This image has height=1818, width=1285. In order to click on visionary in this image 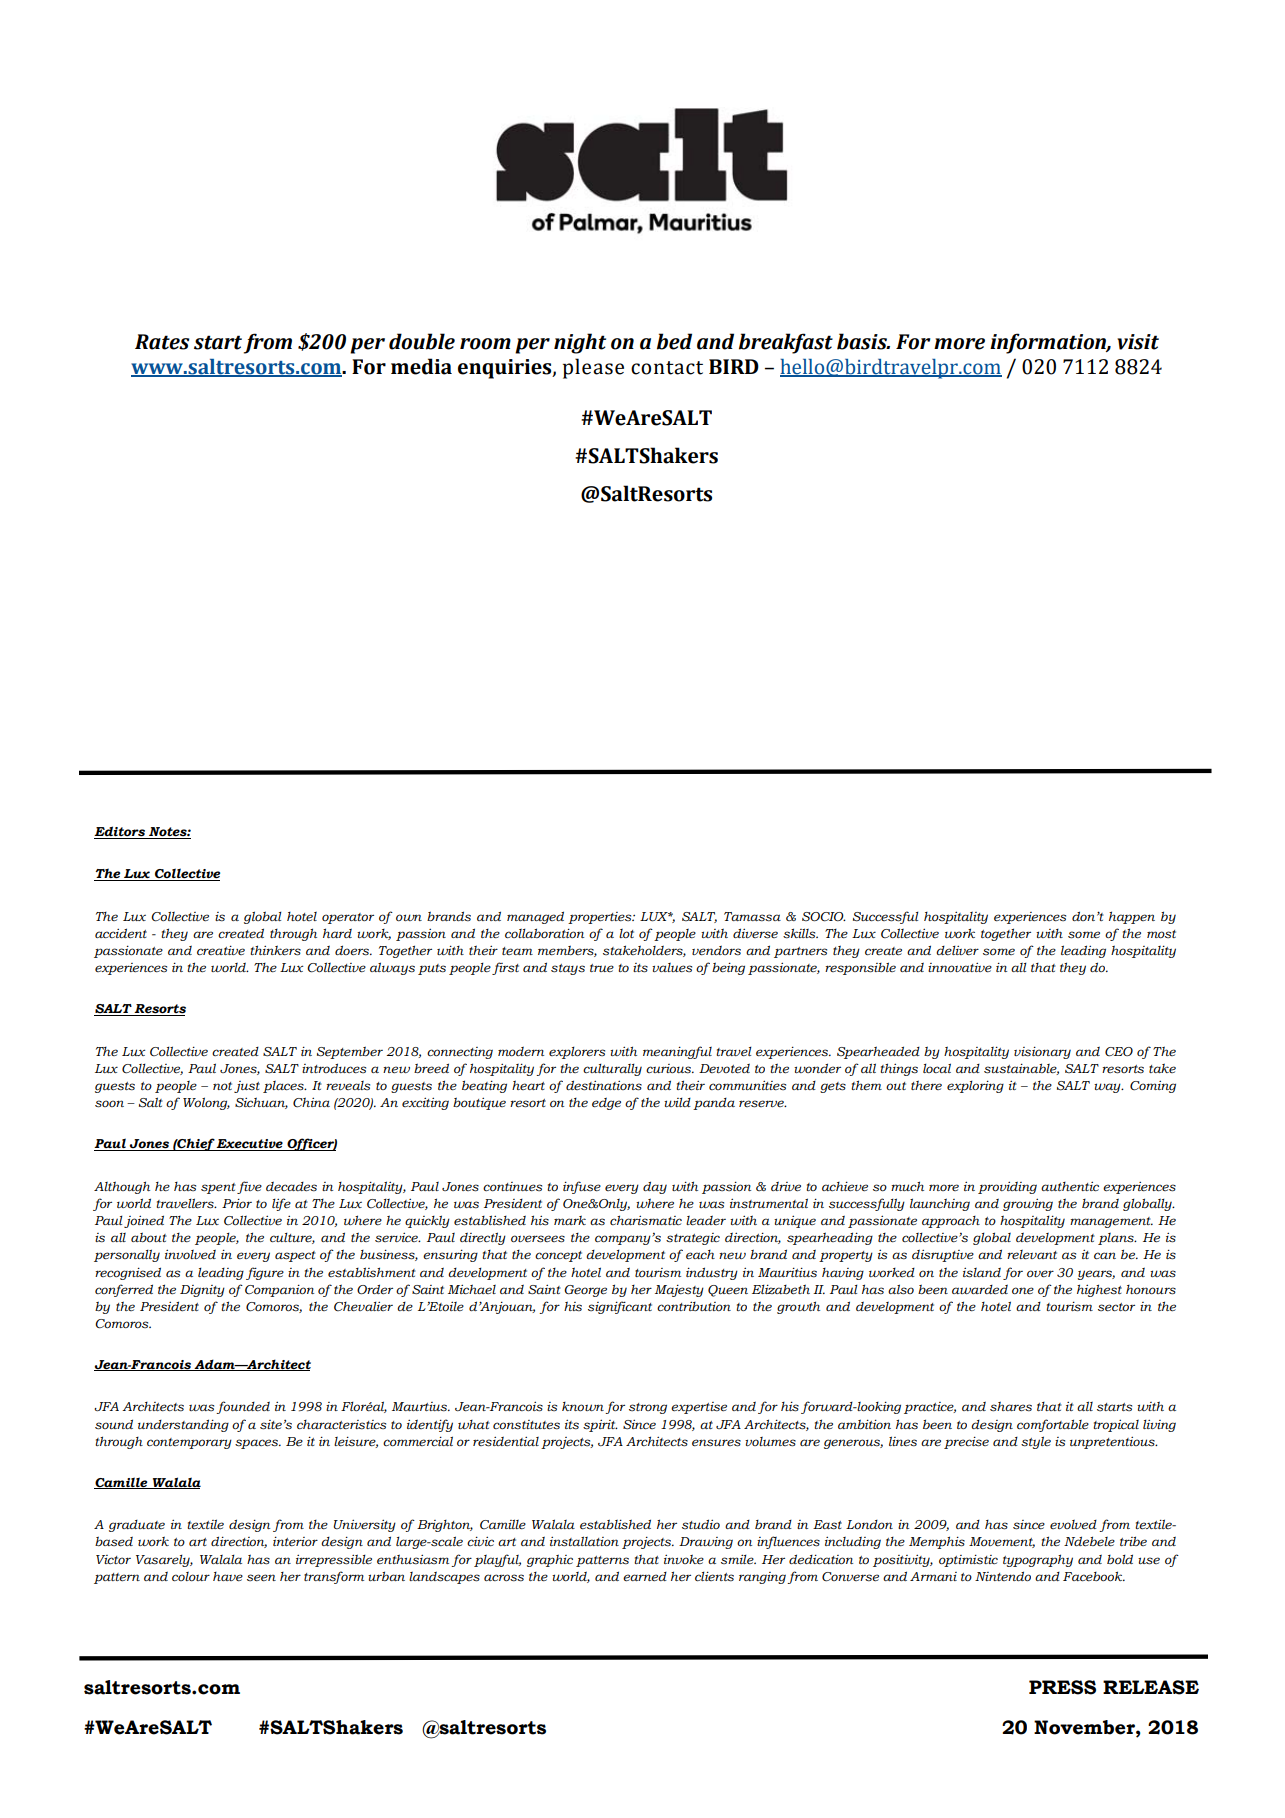, I will do `click(1042, 1052)`.
